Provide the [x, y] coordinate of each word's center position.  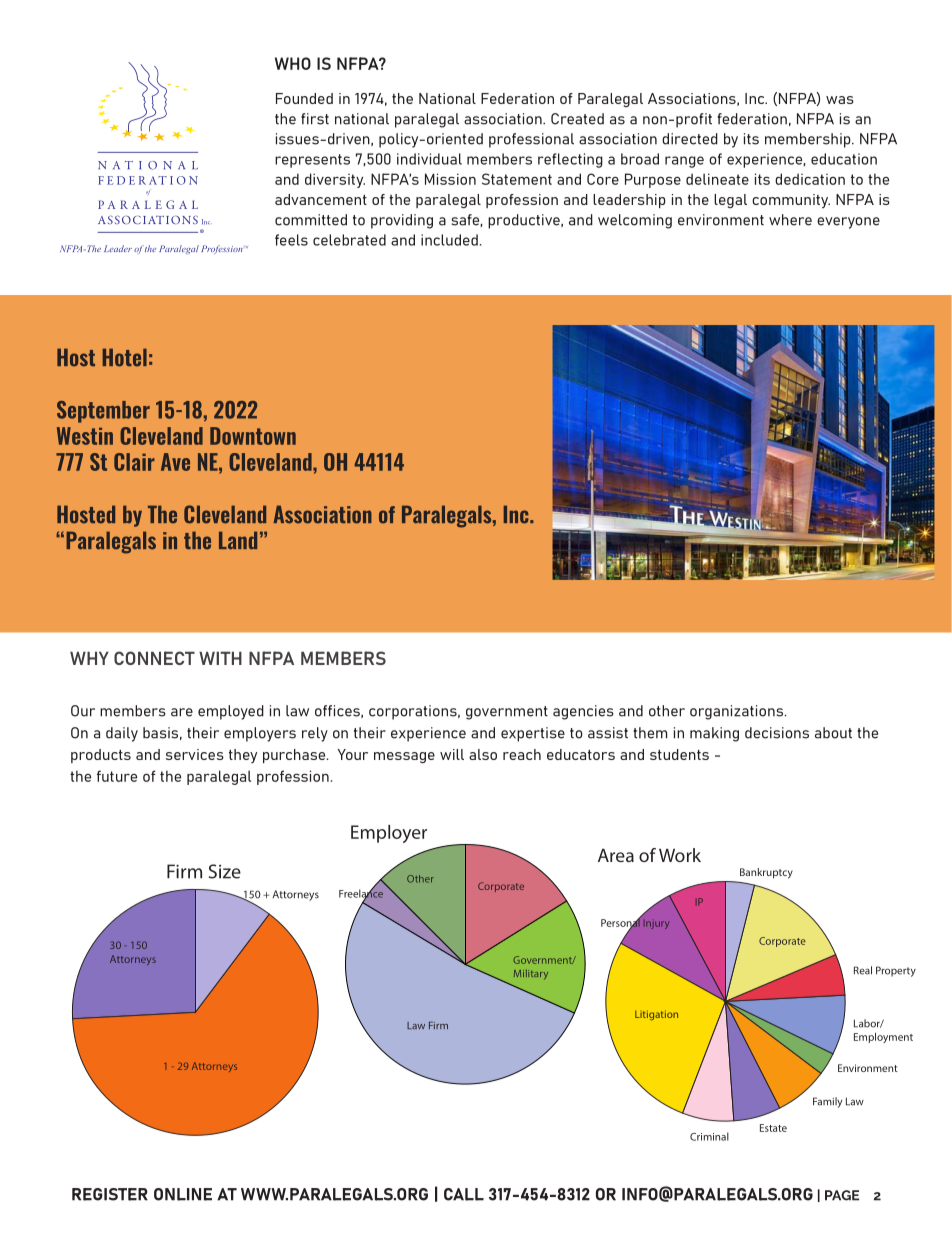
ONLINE [183, 1194]
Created [577, 119]
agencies [583, 712]
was [840, 100]
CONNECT [154, 658]
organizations [736, 712]
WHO [293, 63]
